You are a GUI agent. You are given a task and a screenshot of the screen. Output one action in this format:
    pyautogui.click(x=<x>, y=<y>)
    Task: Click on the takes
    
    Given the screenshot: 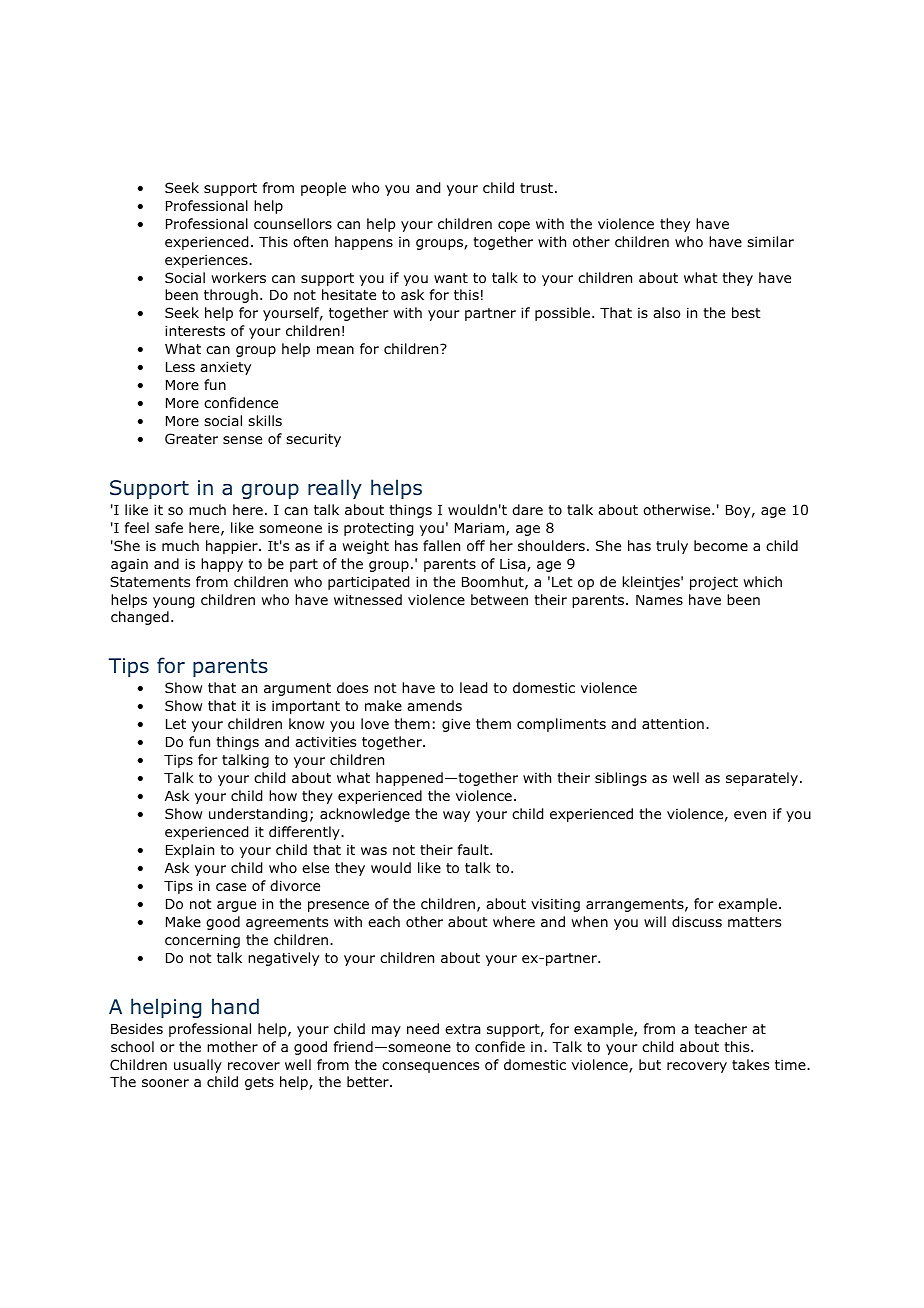 What is the action you would take?
    pyautogui.click(x=750, y=1064)
